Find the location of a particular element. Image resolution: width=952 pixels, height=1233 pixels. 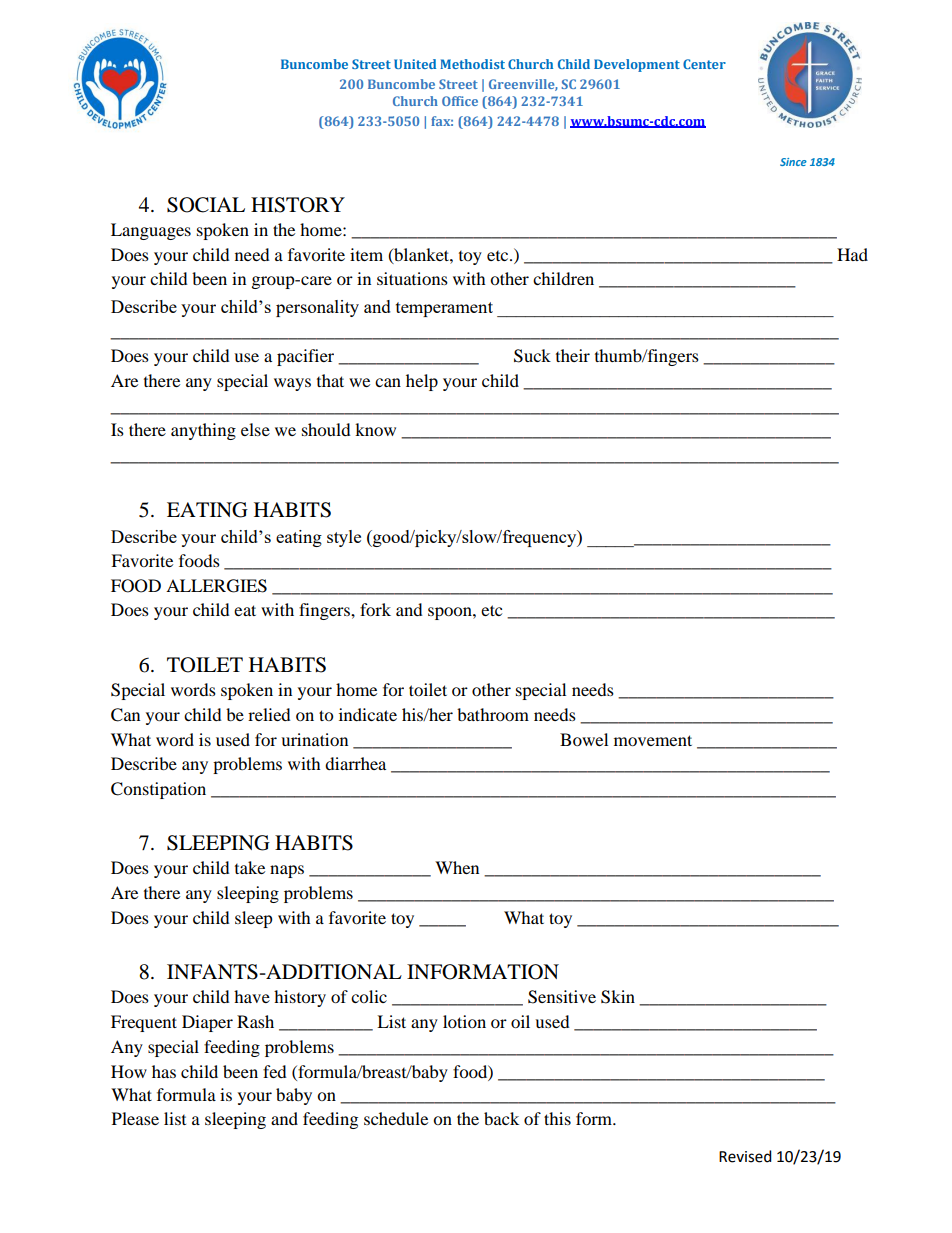

Suck is located at coordinates (532, 356).
